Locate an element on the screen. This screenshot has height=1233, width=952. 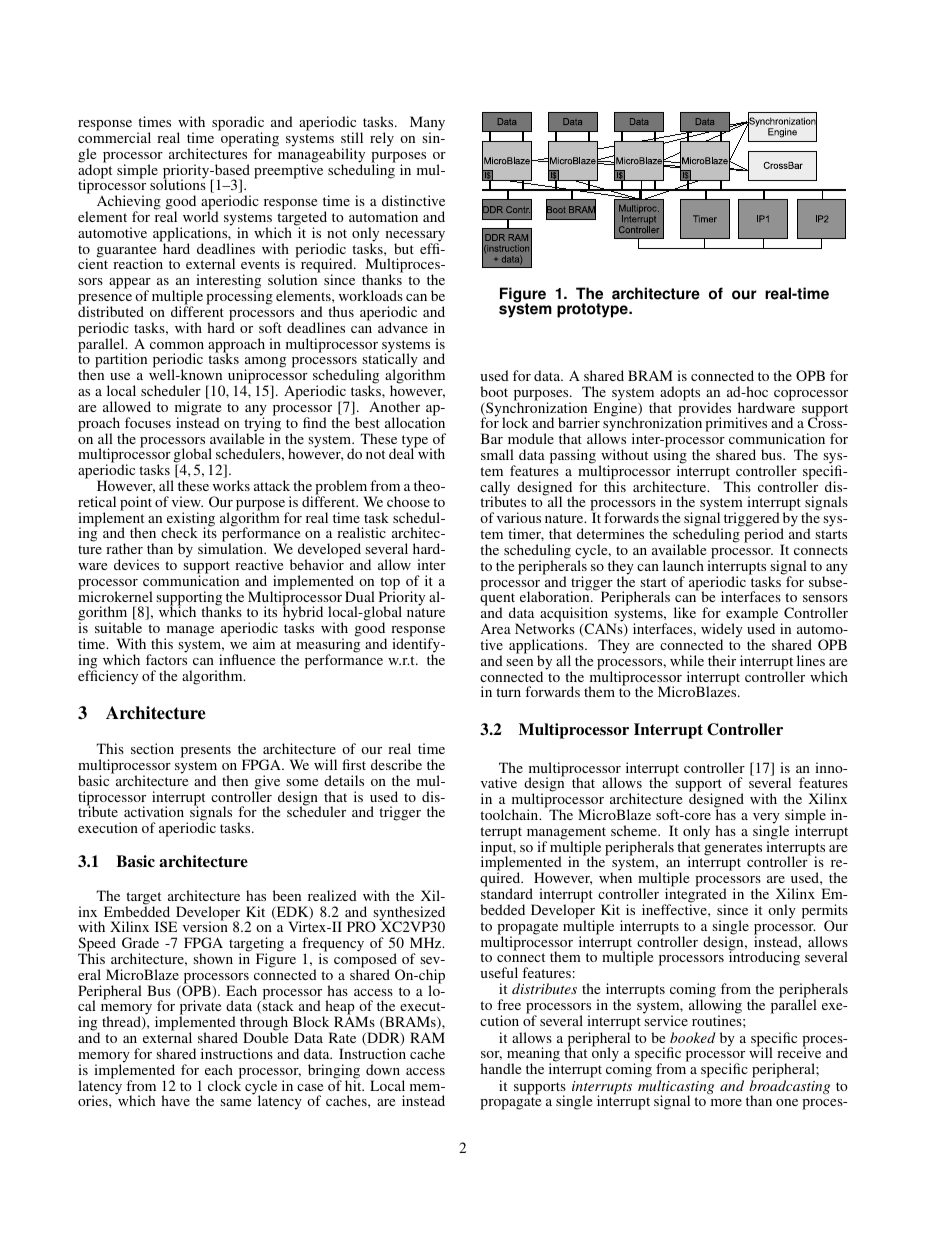
view is located at coordinates (187, 501).
